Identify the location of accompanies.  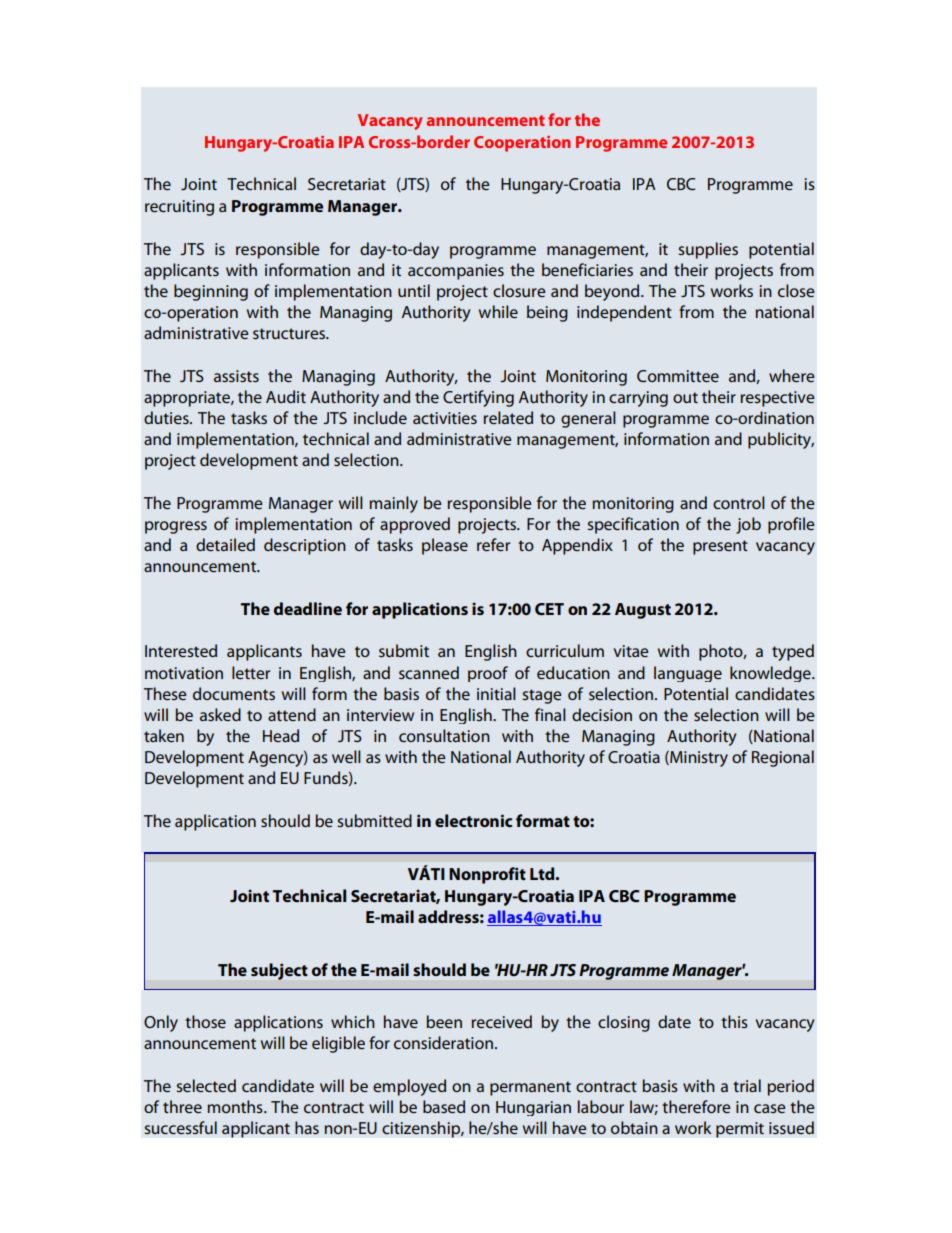
(456, 272).
